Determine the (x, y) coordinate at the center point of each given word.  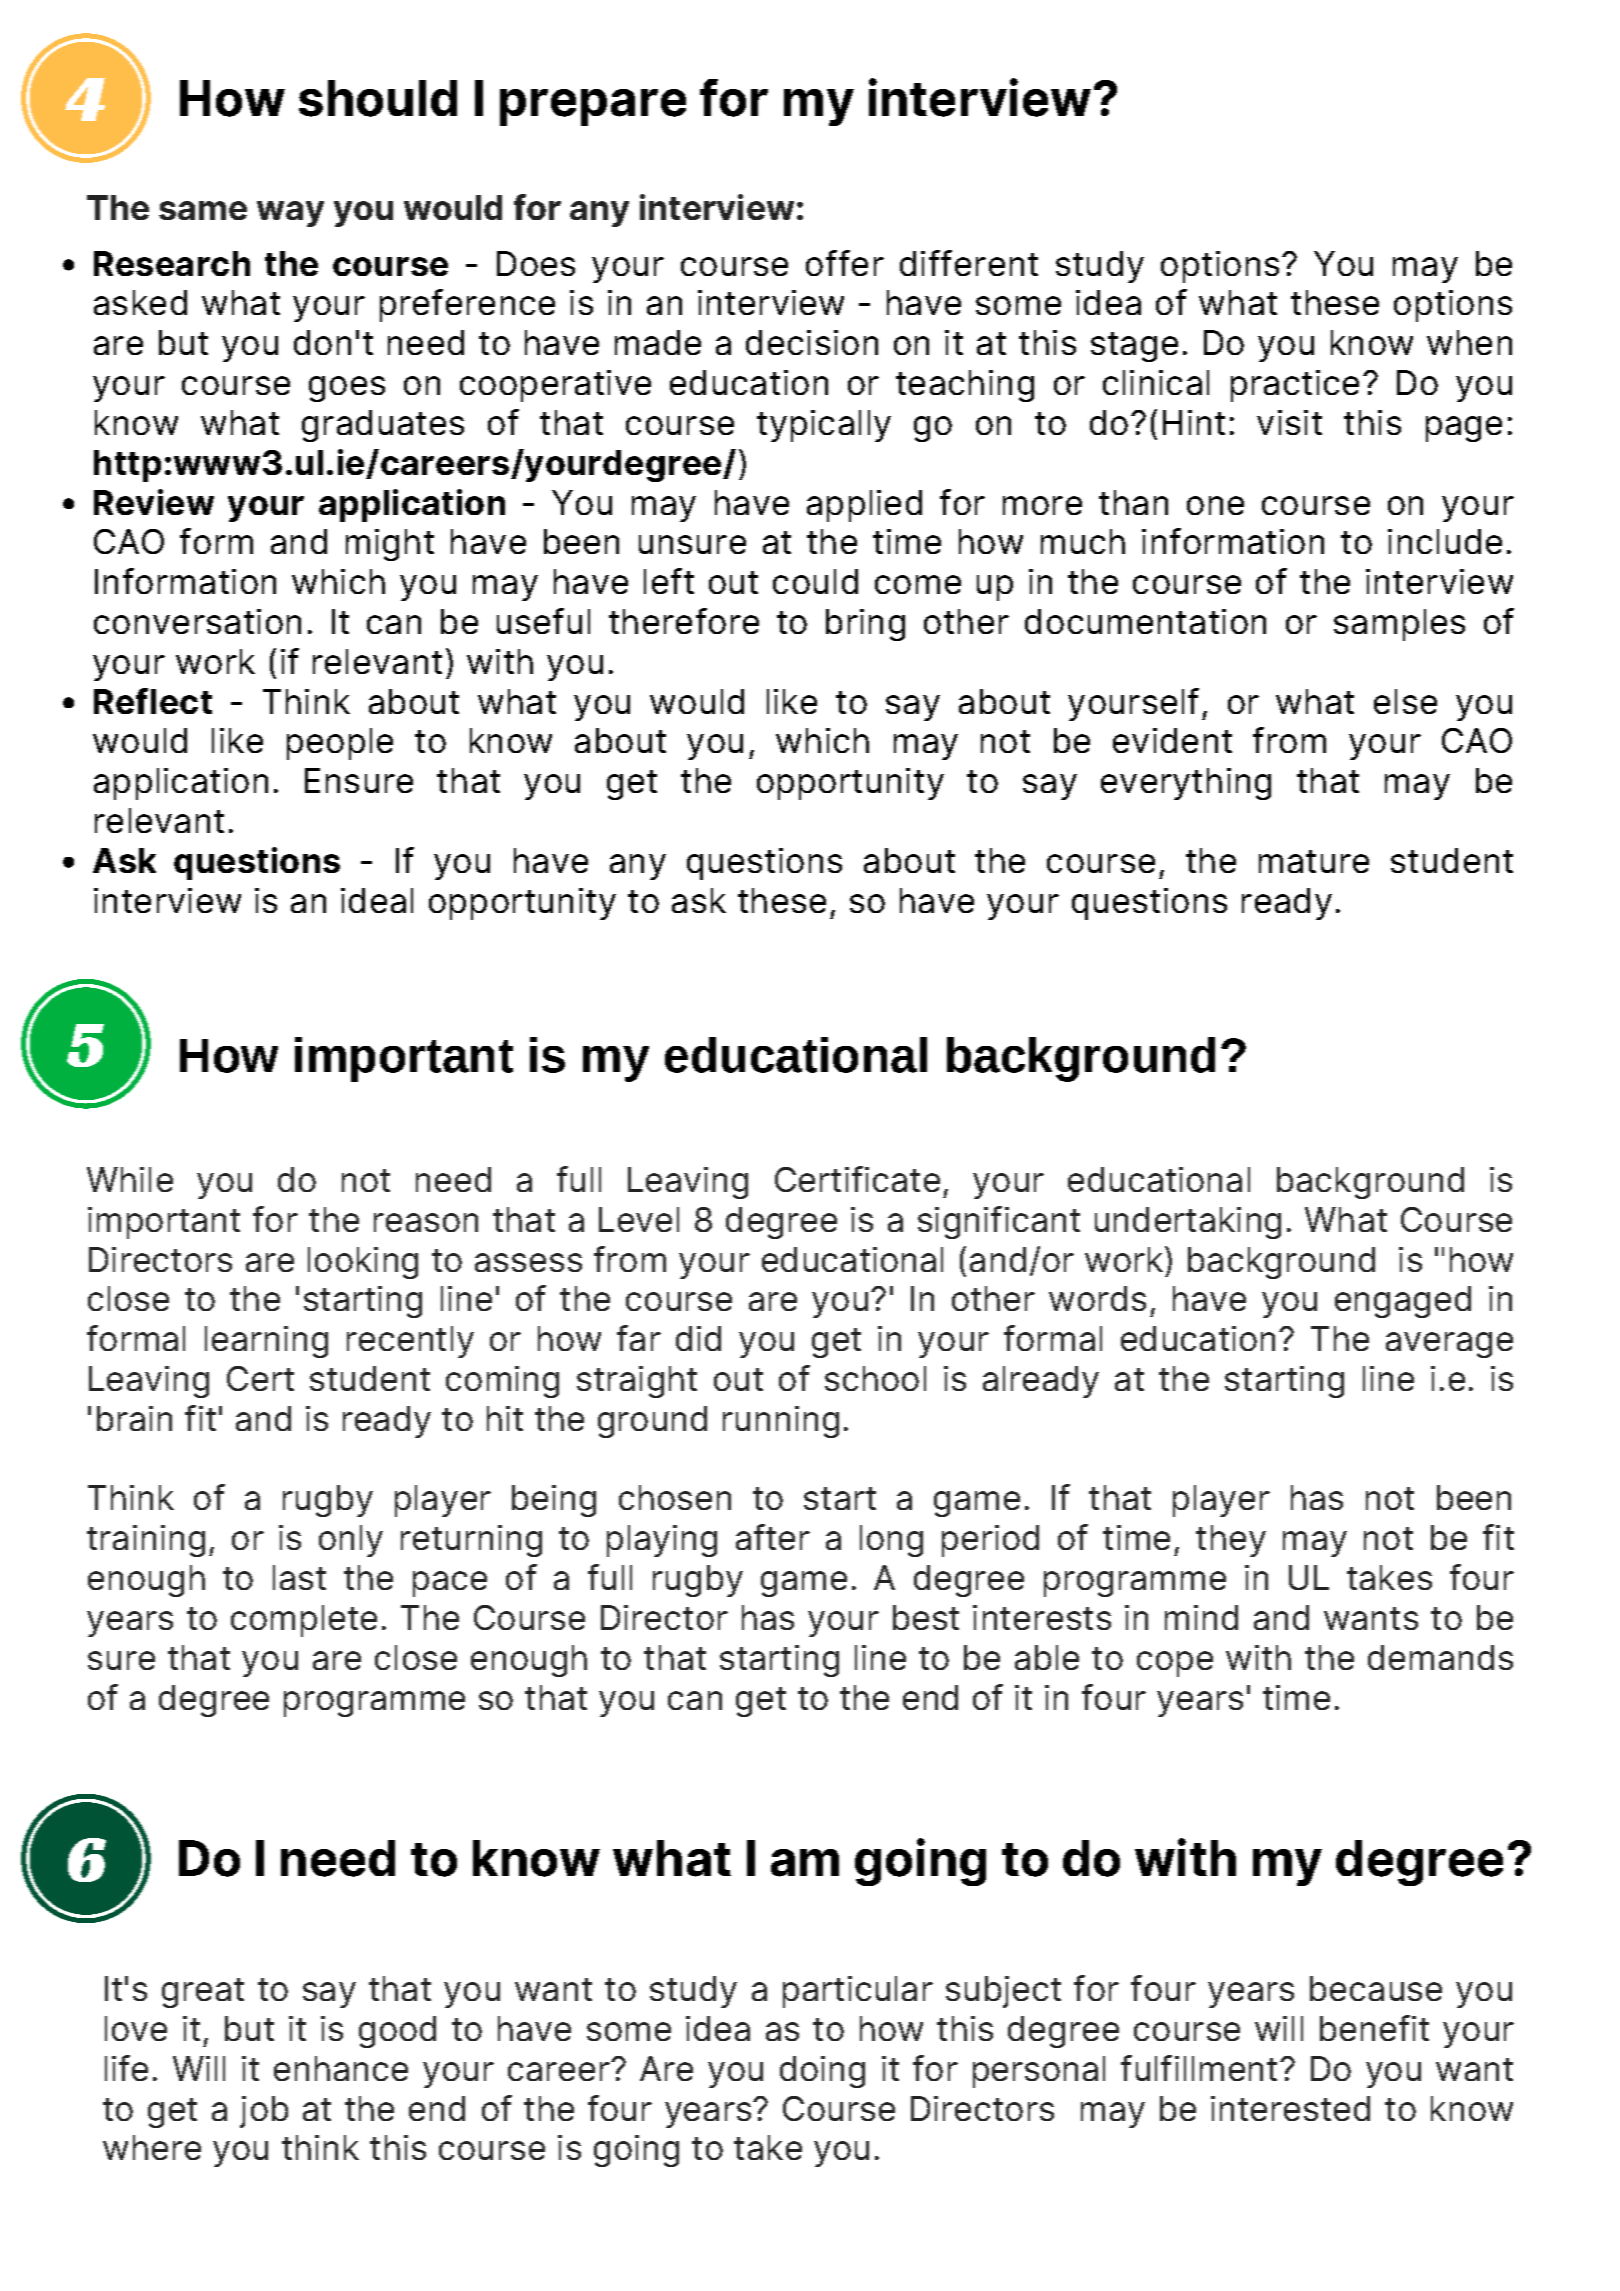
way (290, 214)
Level (639, 1219)
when (1469, 342)
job (264, 2112)
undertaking (1188, 1223)
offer (845, 263)
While (130, 1179)
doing (822, 2072)
